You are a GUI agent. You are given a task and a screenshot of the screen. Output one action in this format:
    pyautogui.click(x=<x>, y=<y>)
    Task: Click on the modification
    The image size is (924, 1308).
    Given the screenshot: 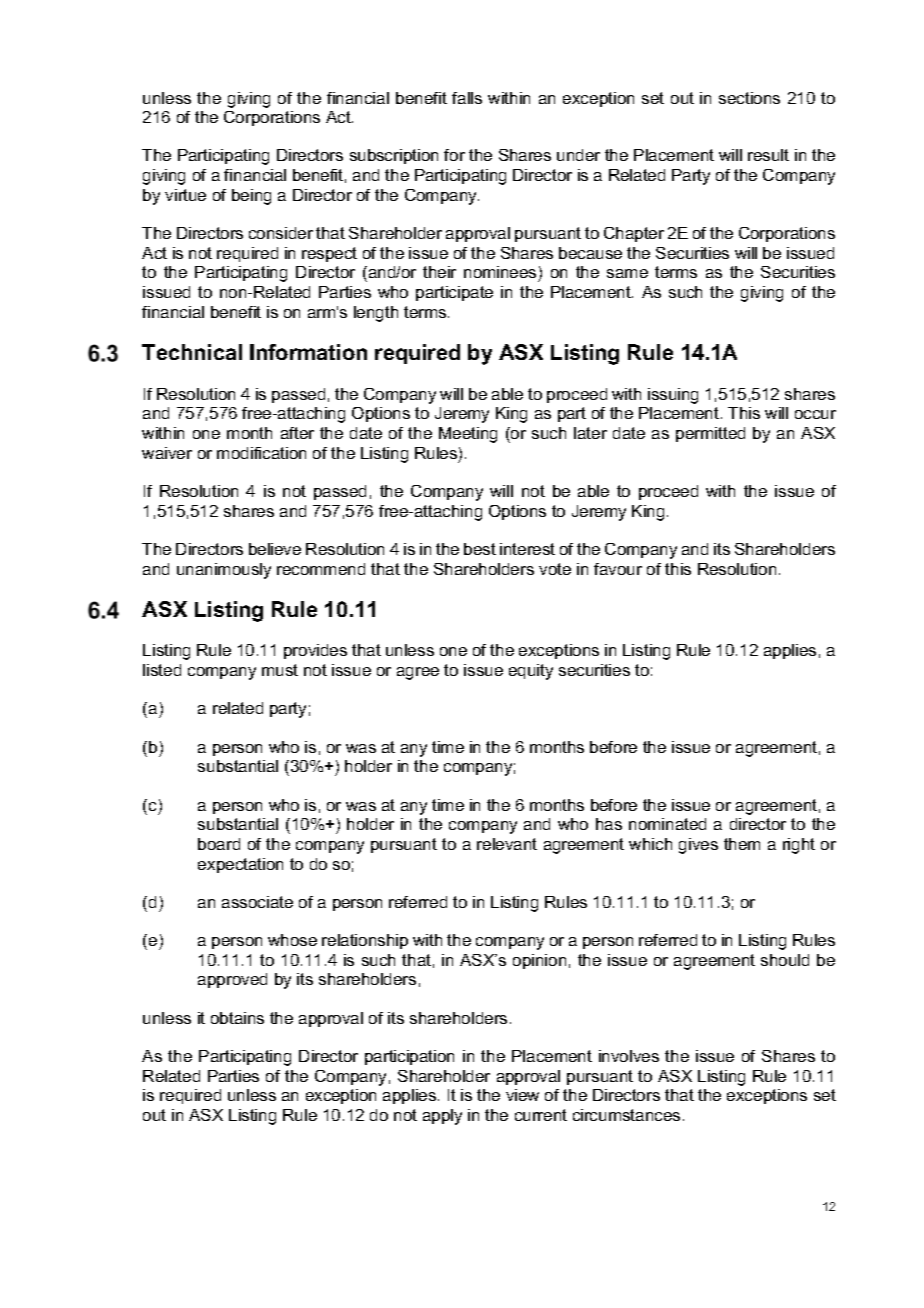 What is the action you would take?
    pyautogui.click(x=261, y=453)
